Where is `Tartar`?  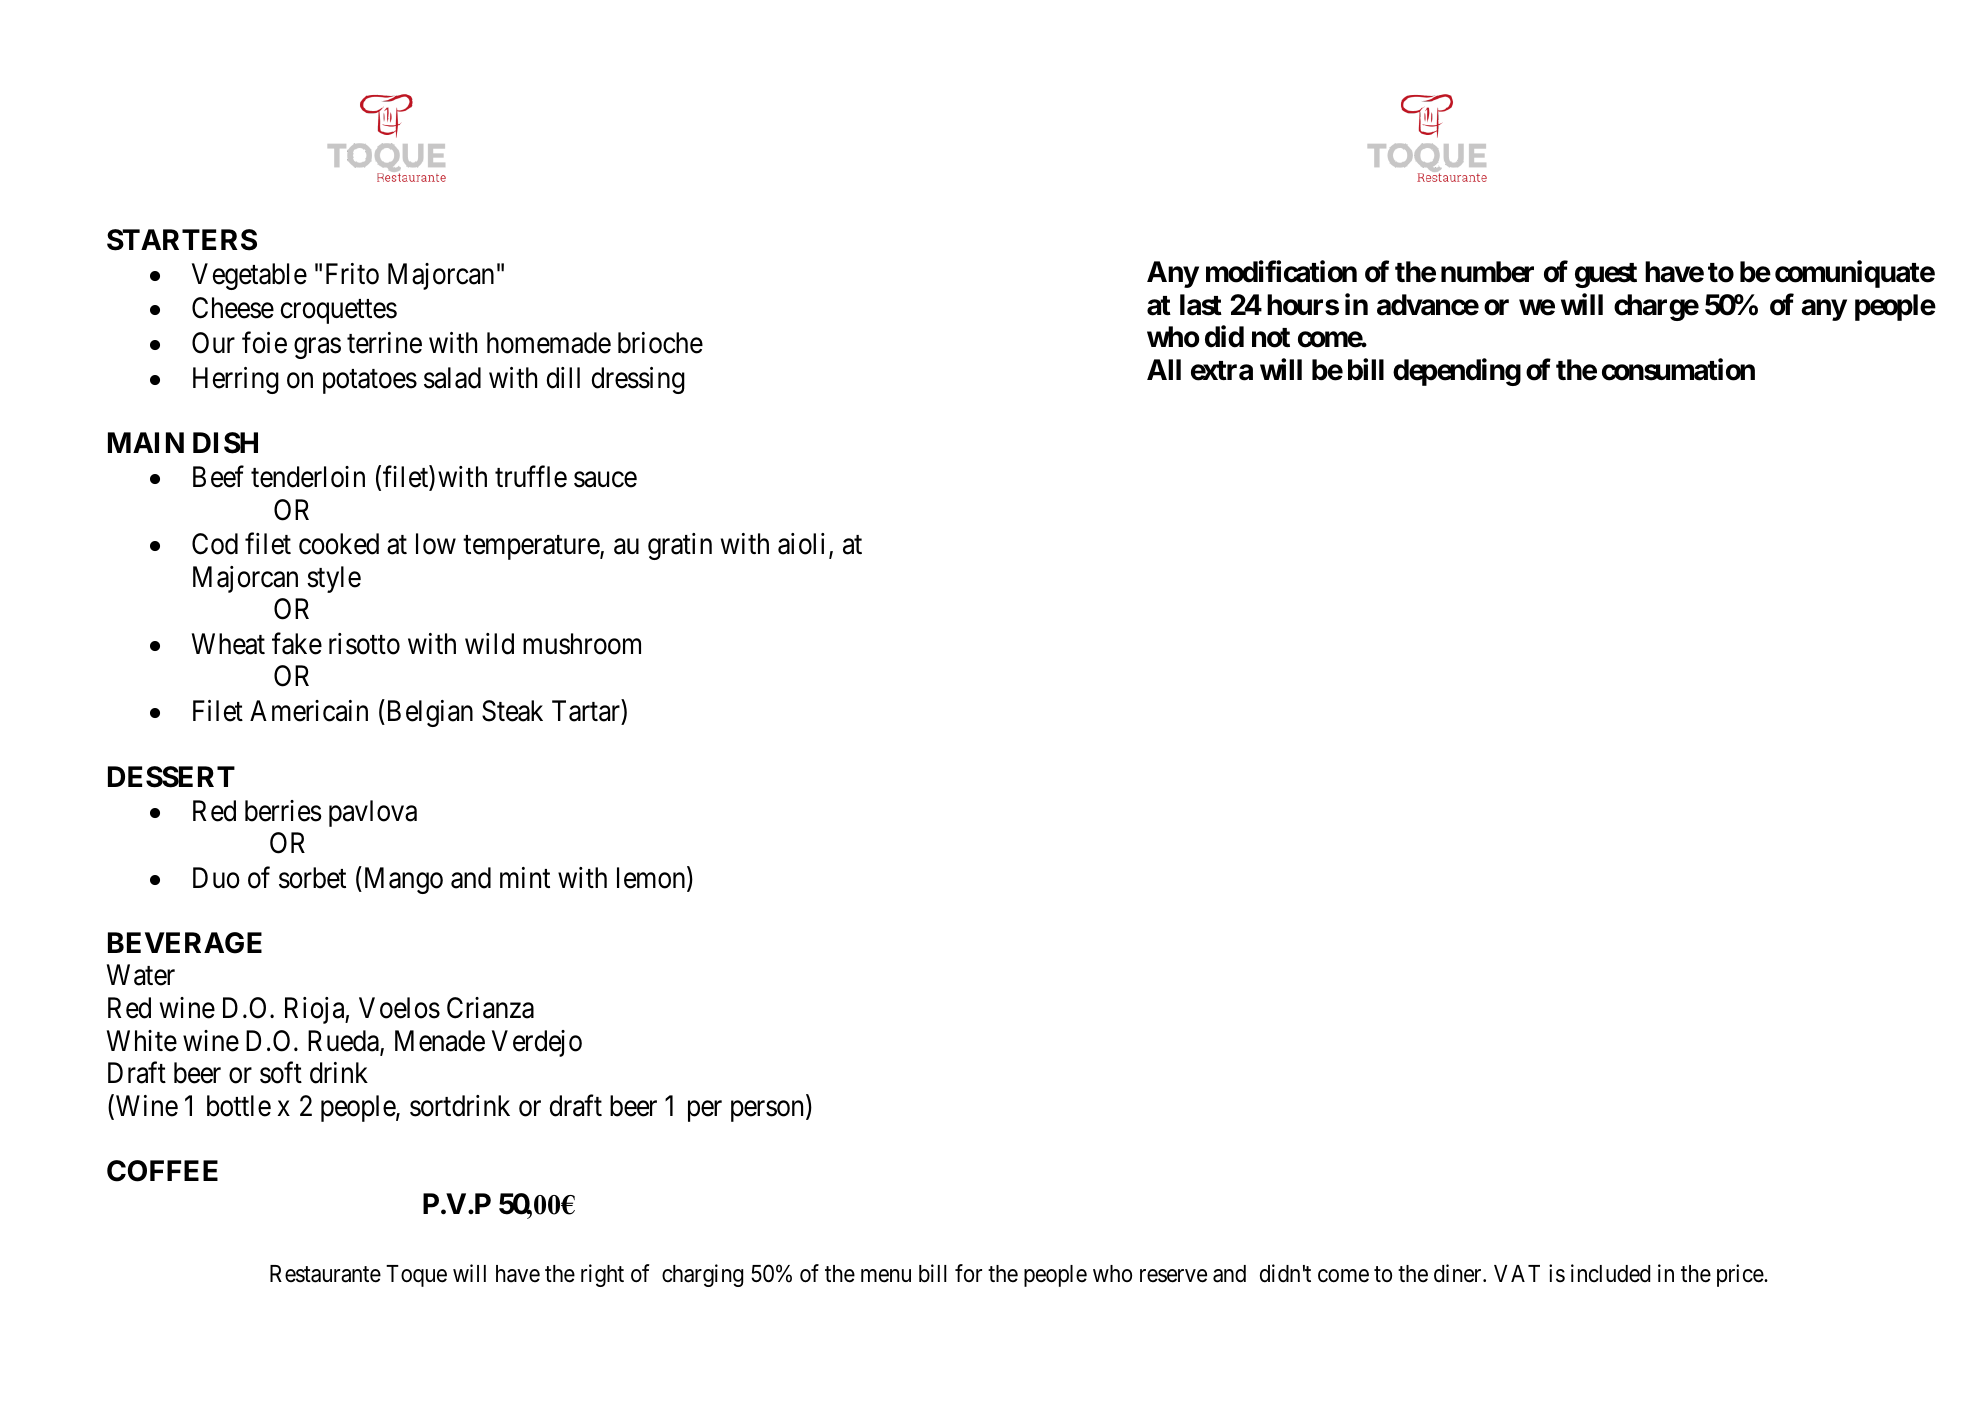 Tartar is located at coordinates (587, 713).
